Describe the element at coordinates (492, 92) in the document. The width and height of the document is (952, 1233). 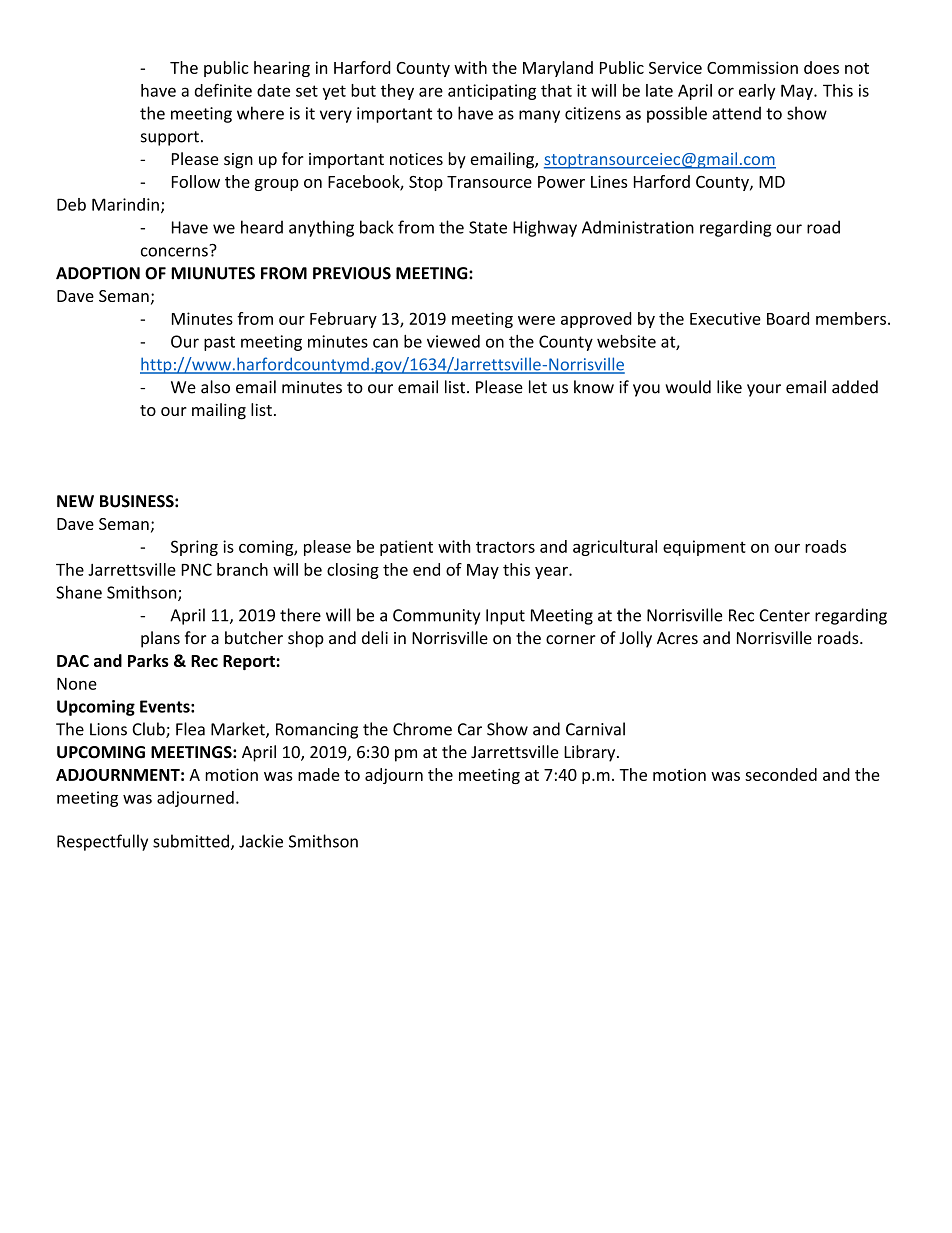
I see `anticipating` at that location.
